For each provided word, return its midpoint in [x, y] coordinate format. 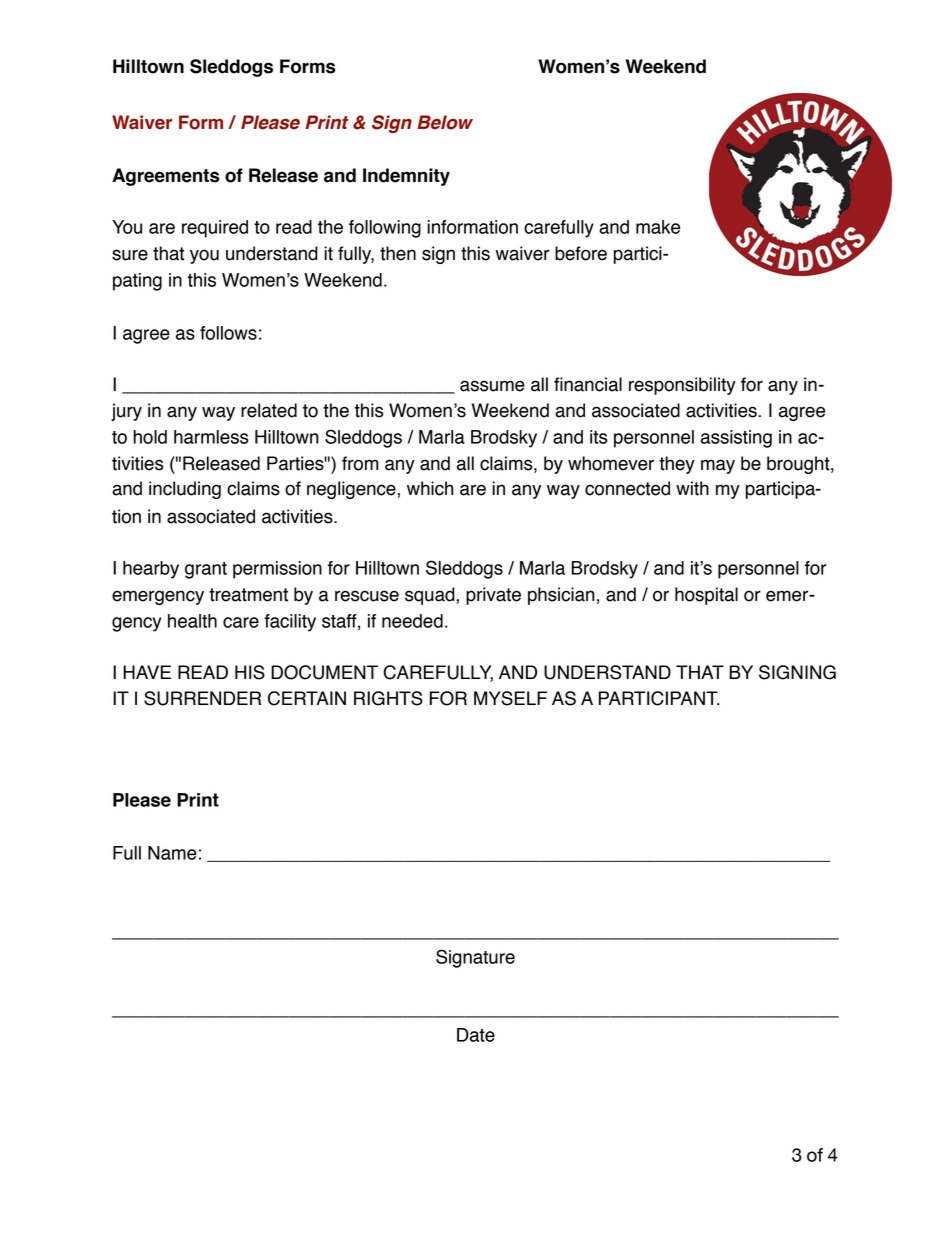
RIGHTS [388, 698]
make [658, 227]
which [430, 488]
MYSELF [510, 698]
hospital [706, 596]
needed [412, 621]
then [398, 253]
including [185, 490]
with [692, 488]
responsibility [682, 386]
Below [445, 122]
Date [476, 1035]
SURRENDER [202, 698]
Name [172, 853]
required [215, 229]
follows [228, 333]
